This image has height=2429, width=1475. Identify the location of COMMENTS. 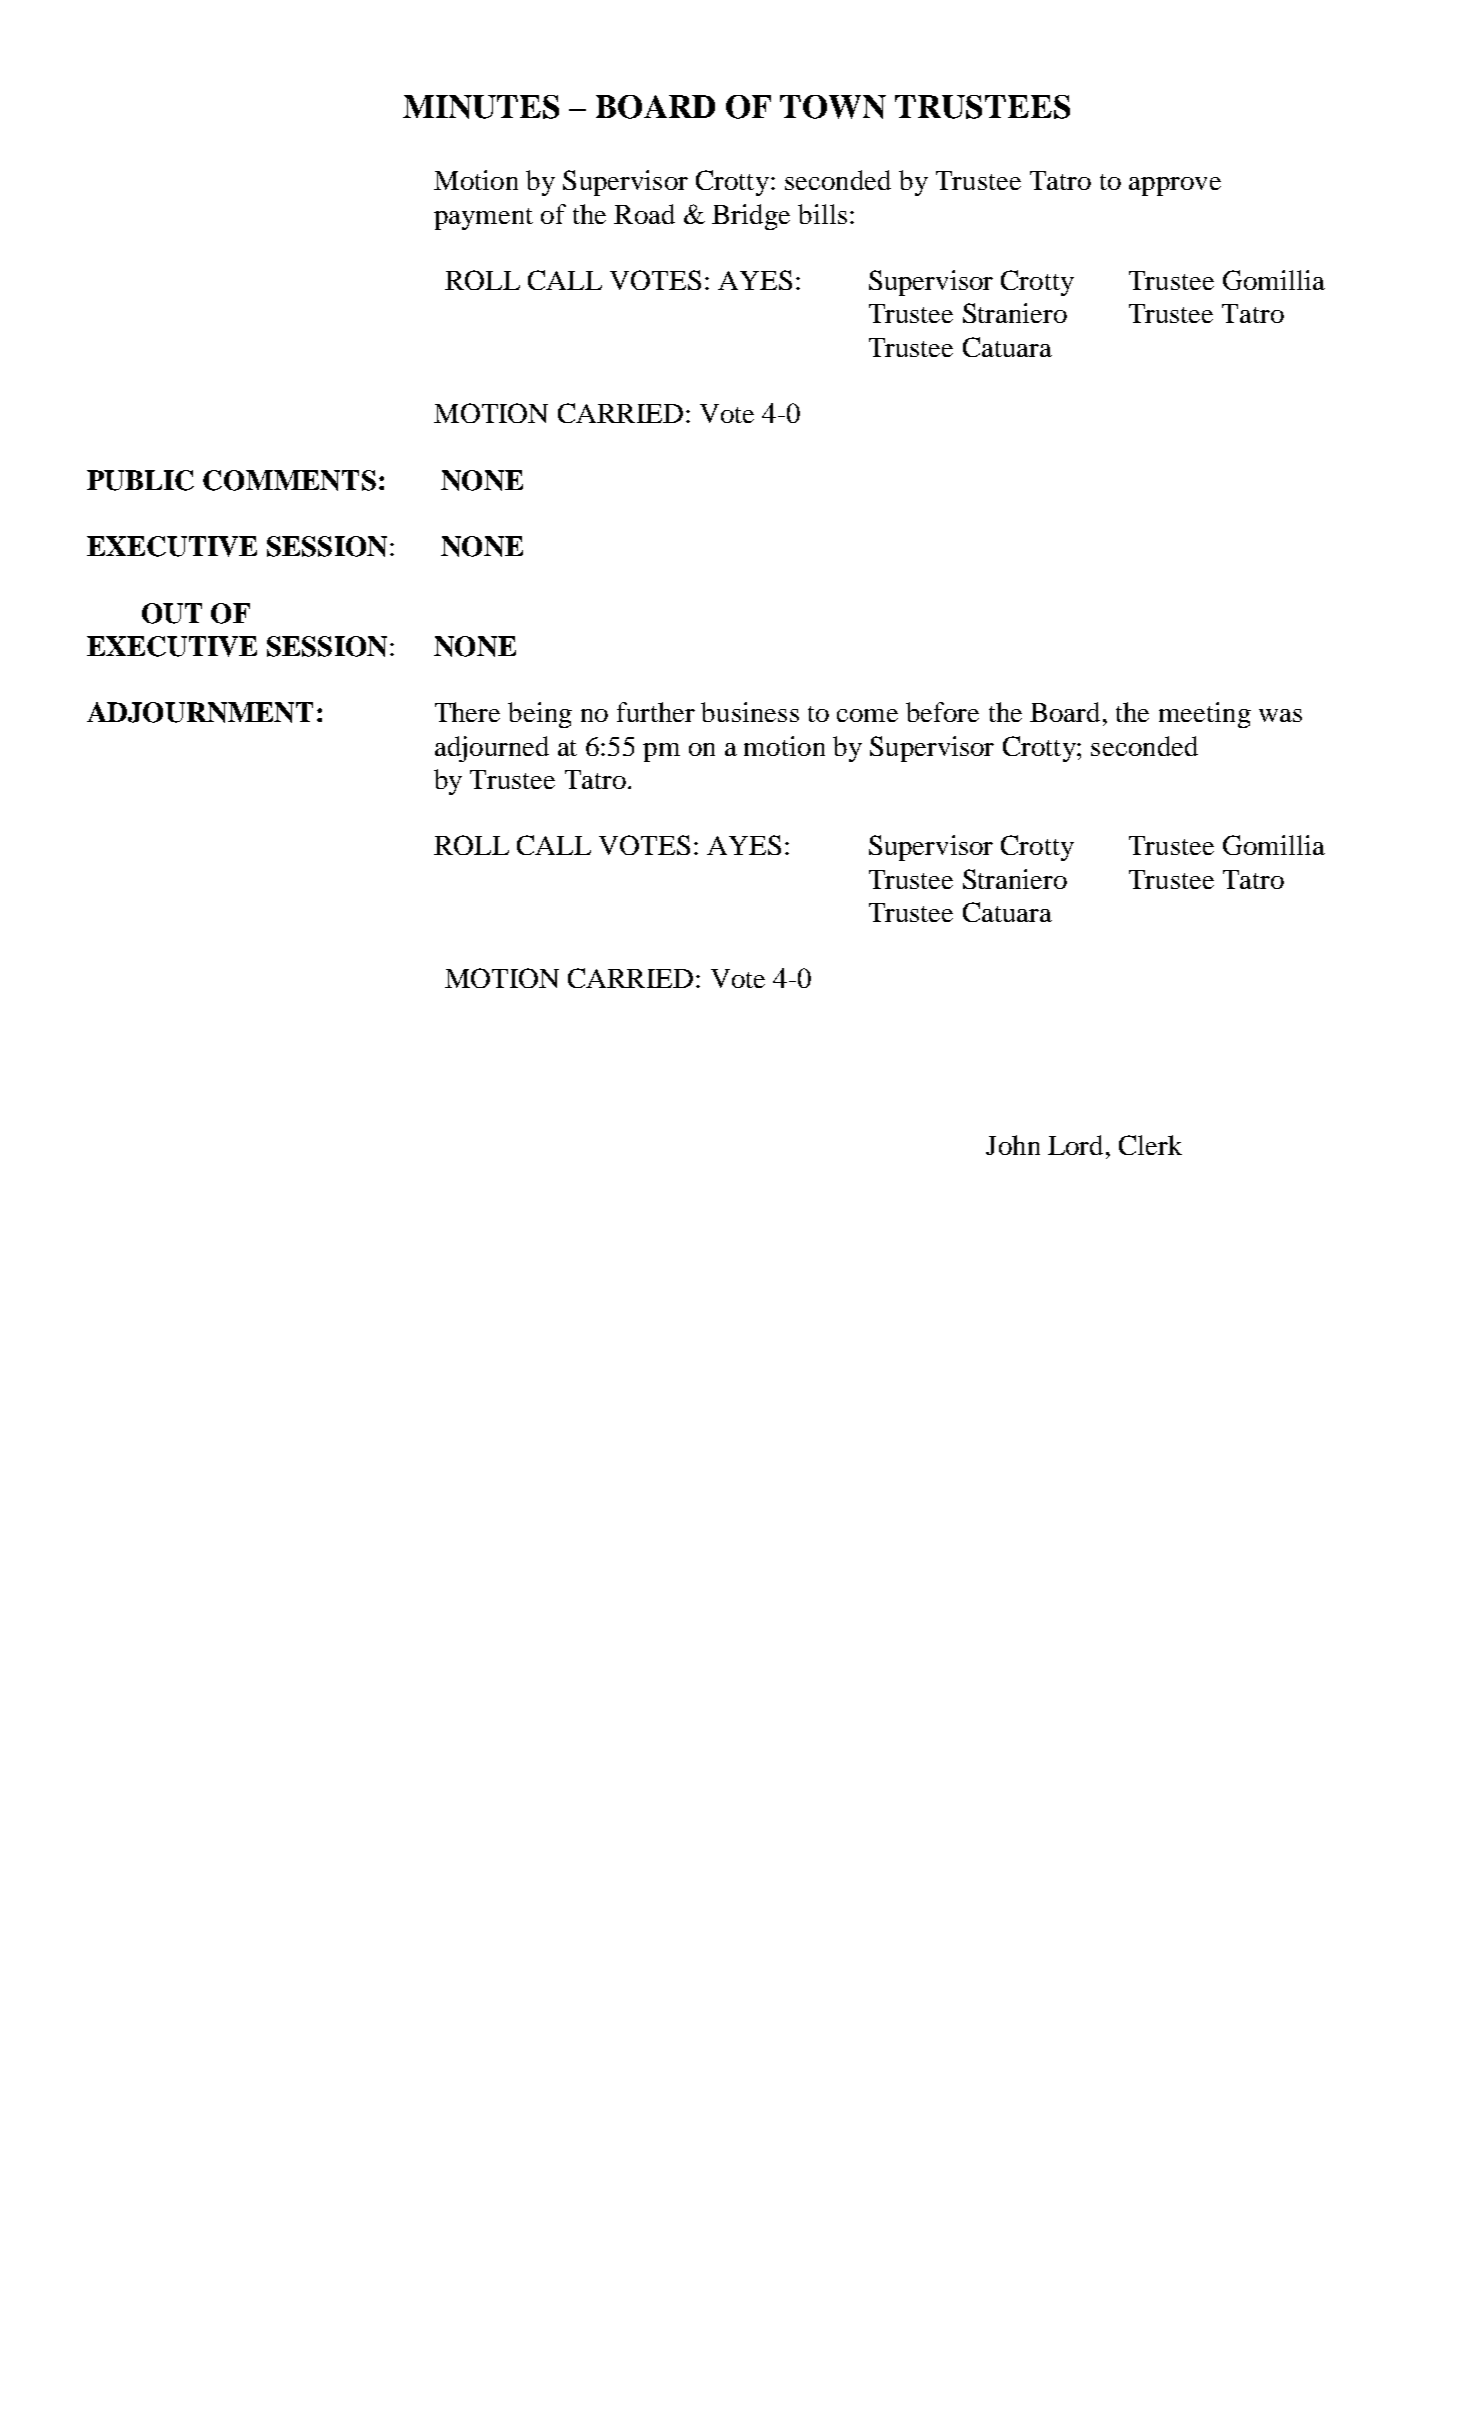
(289, 480).
